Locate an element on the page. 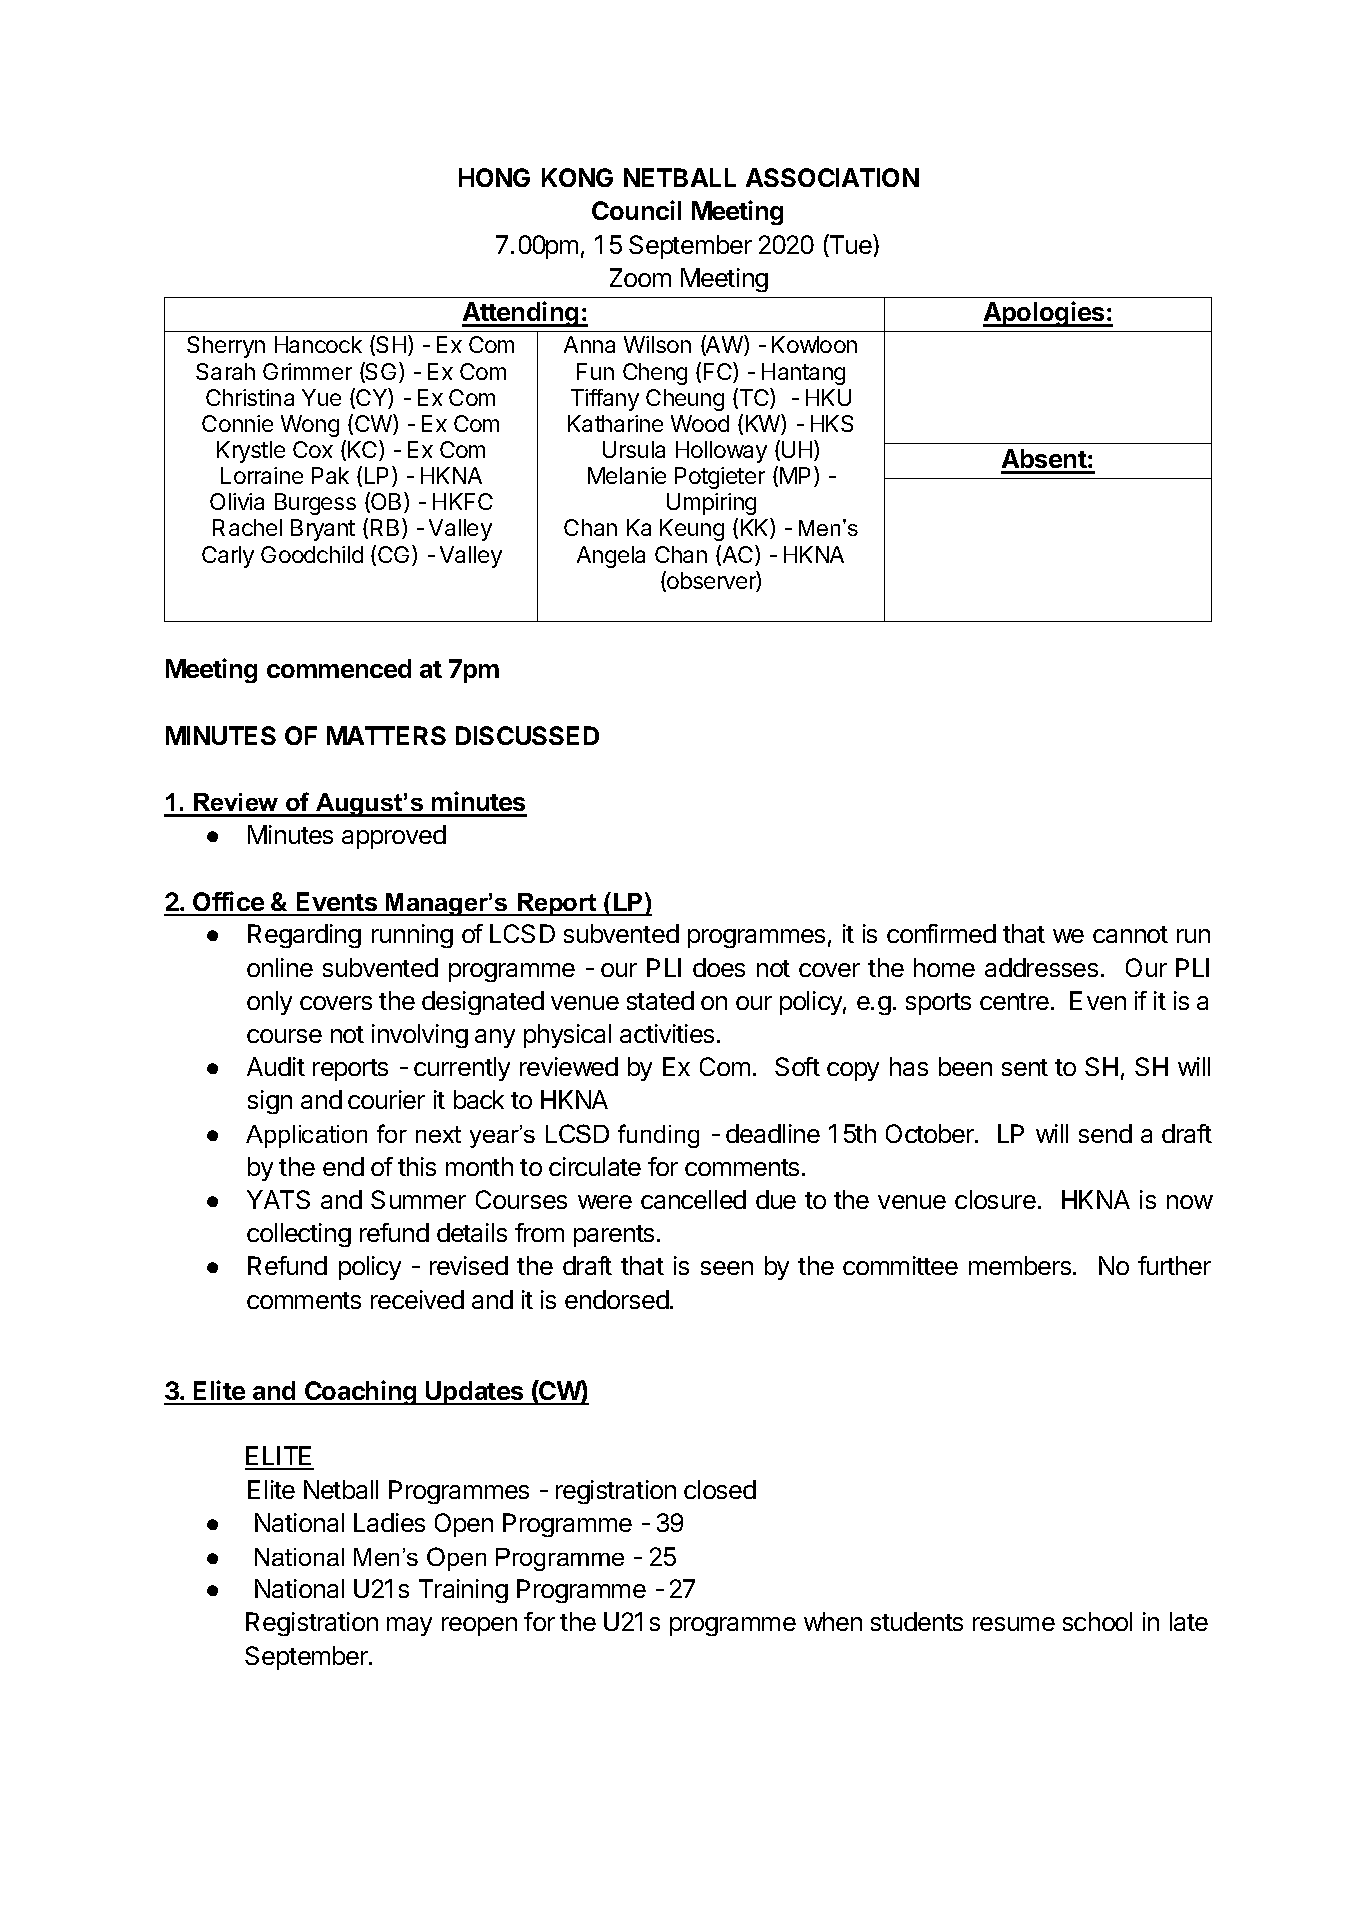 Image resolution: width=1356 pixels, height=1919 pixels. may is located at coordinates (409, 1626).
